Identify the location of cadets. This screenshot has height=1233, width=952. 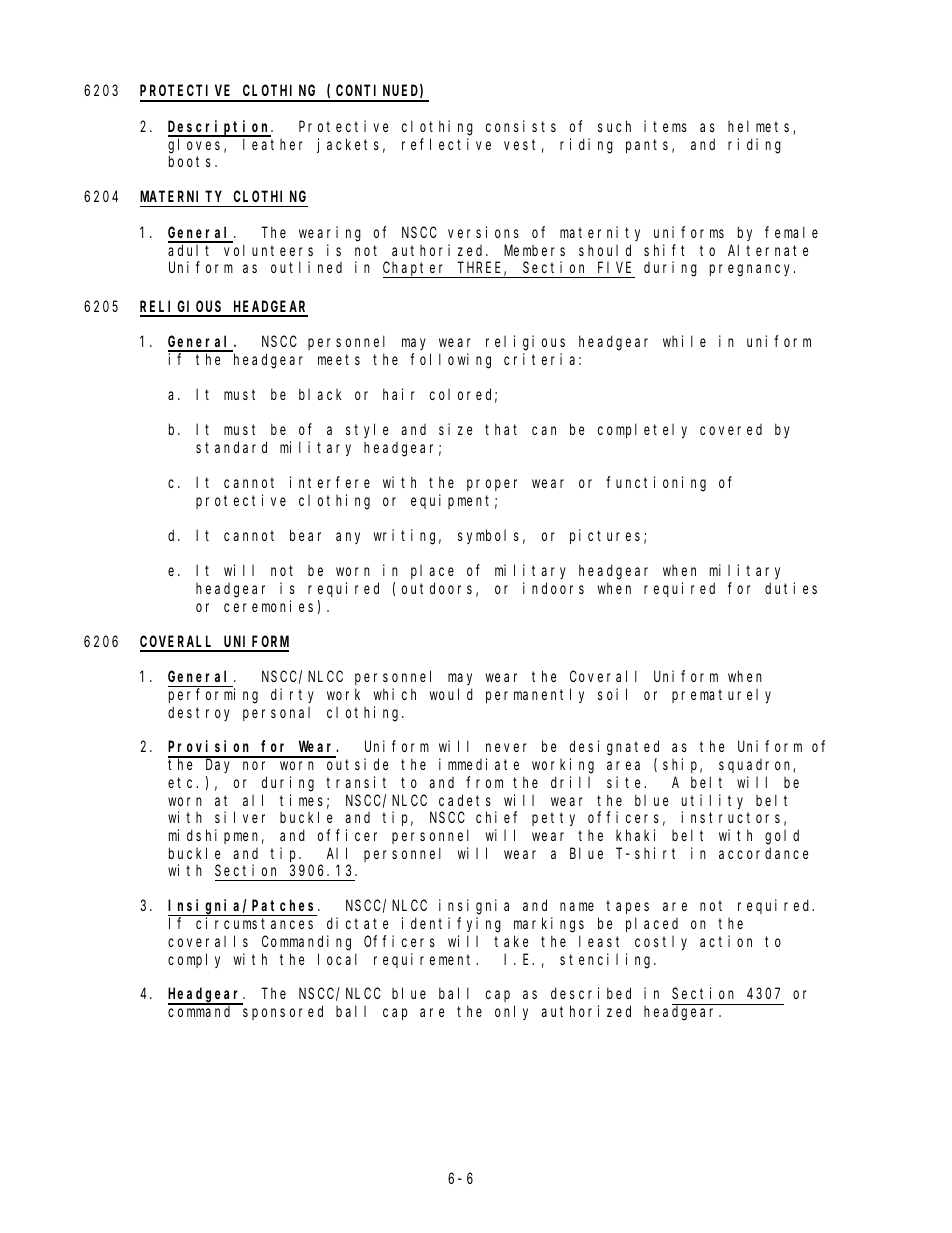
(465, 800).
